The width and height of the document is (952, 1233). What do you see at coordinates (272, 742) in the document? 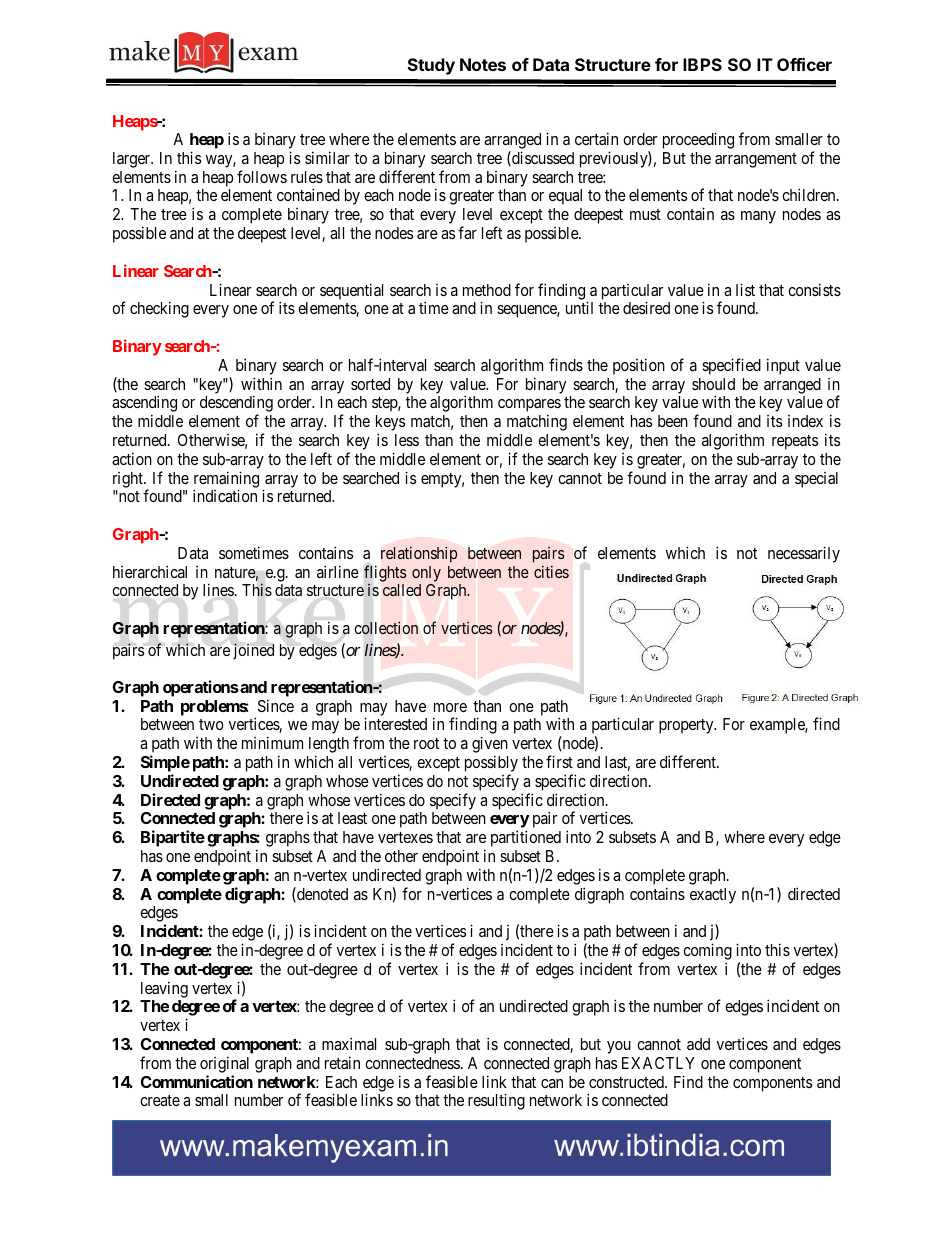
I see `minimum` at bounding box center [272, 742].
